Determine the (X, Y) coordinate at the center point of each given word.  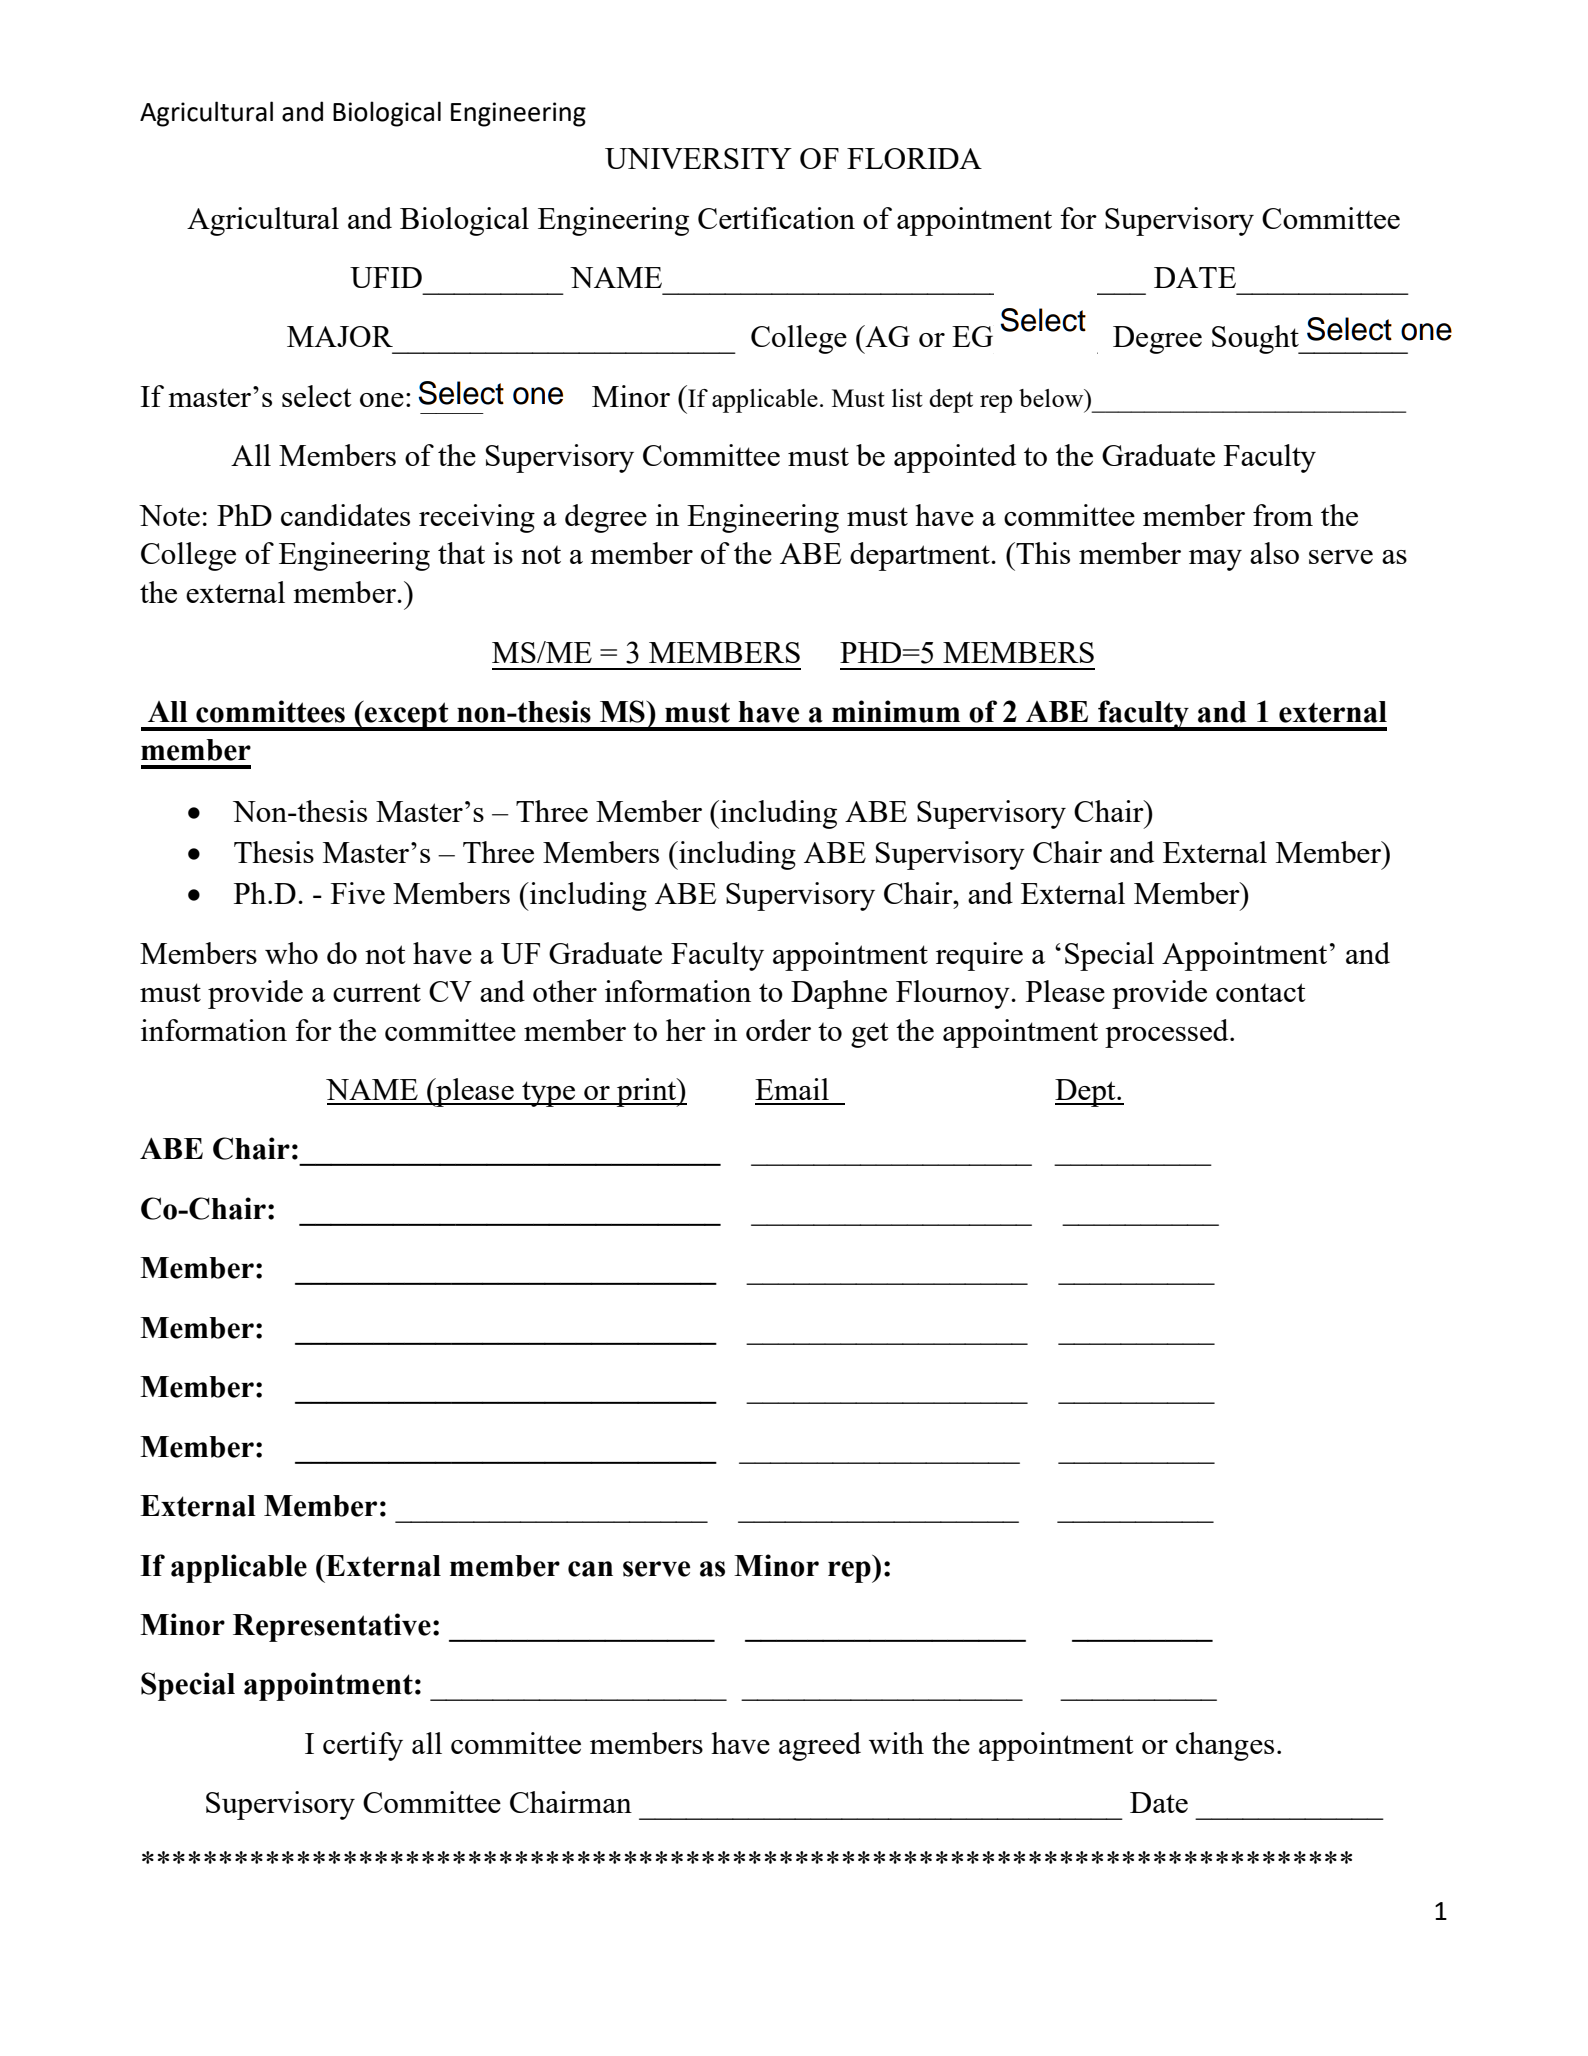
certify (363, 1746)
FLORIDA (914, 158)
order (778, 1030)
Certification (776, 218)
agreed (820, 1746)
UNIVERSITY (698, 158)
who (291, 953)
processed (1168, 1033)
